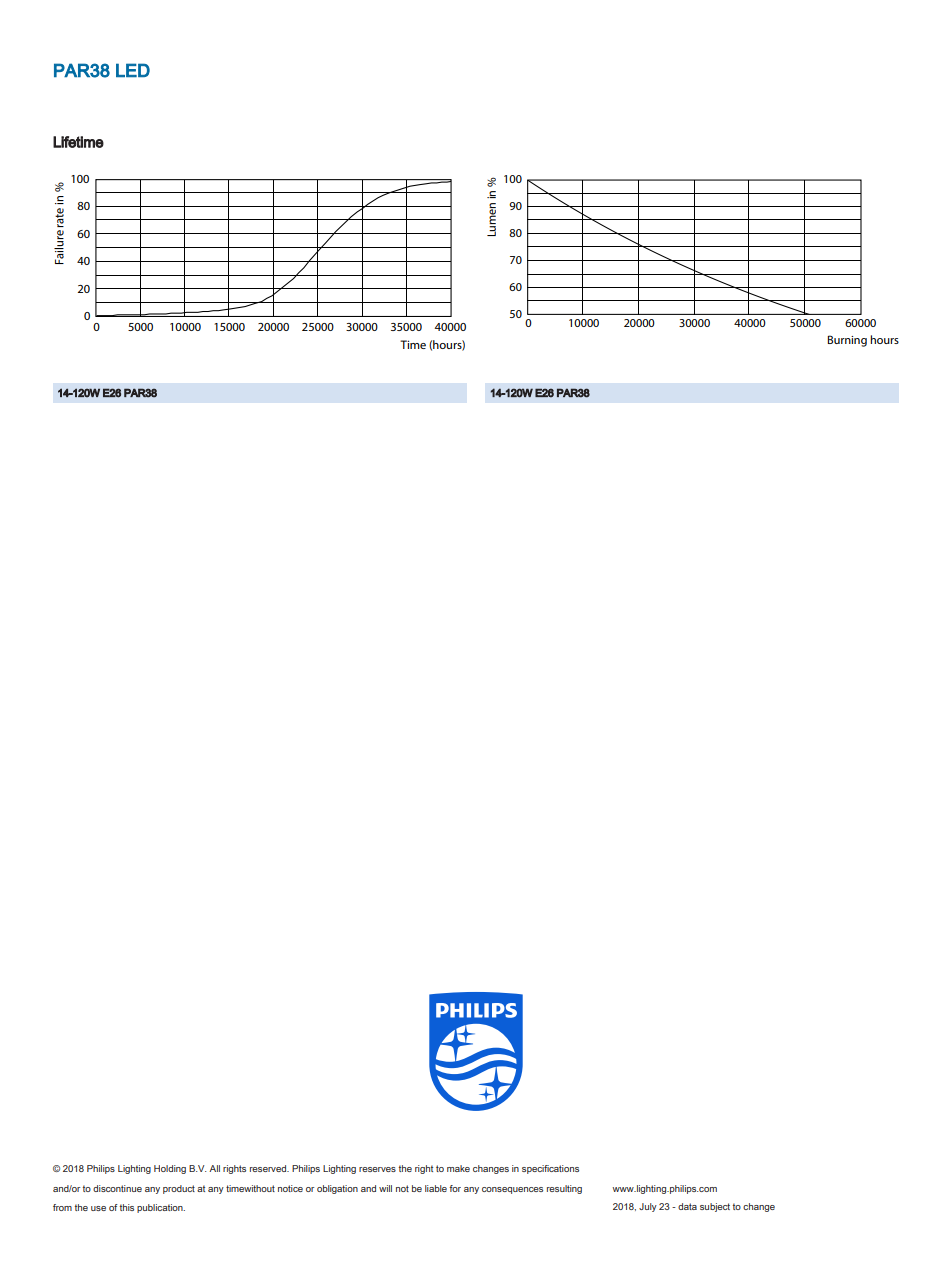  Describe the element at coordinates (847, 341) in the document. I see `Burning` at that location.
